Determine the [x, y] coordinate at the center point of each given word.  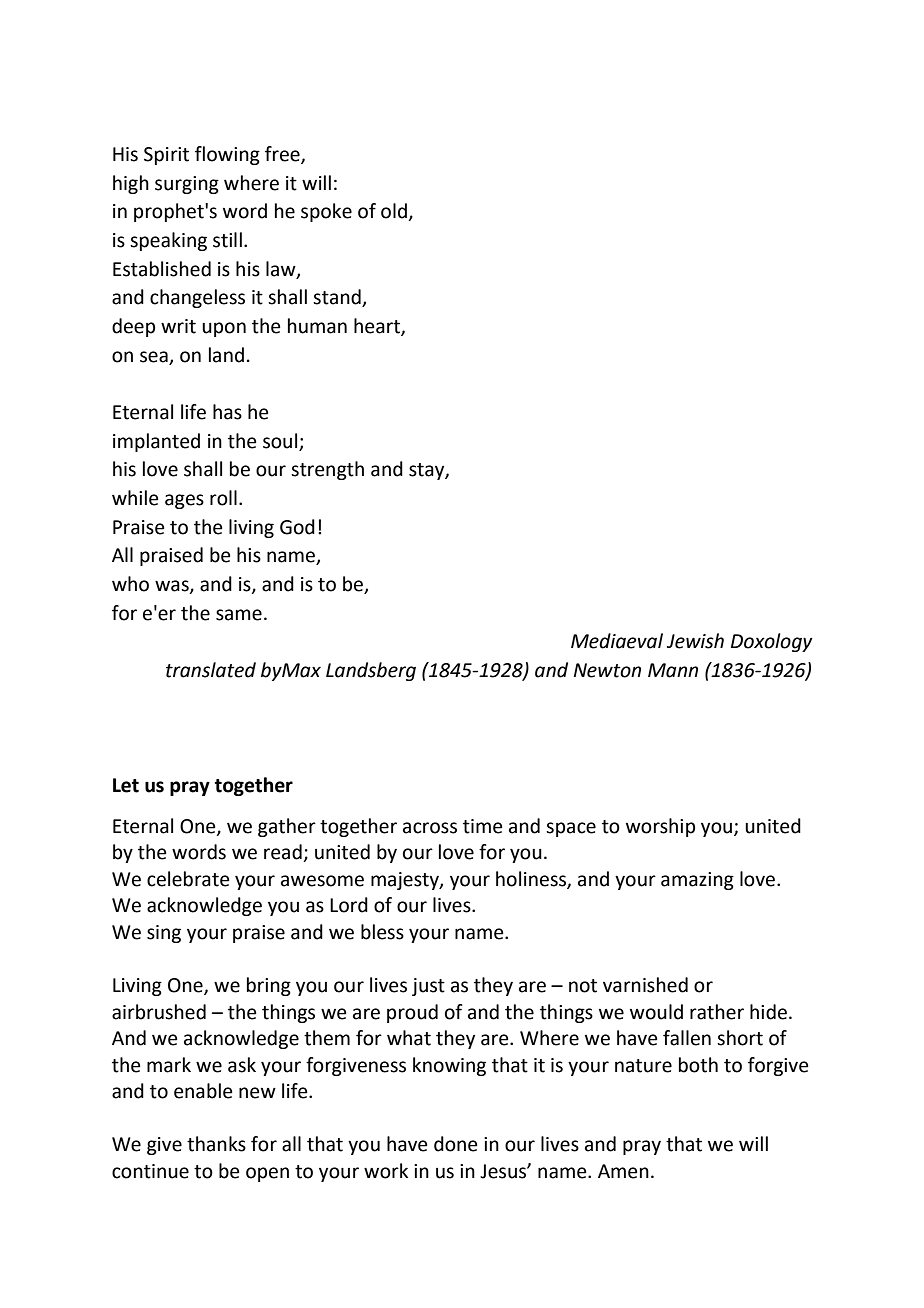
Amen [623, 1171]
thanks [216, 1144]
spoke [326, 212]
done [456, 1144]
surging [187, 185]
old [395, 212]
